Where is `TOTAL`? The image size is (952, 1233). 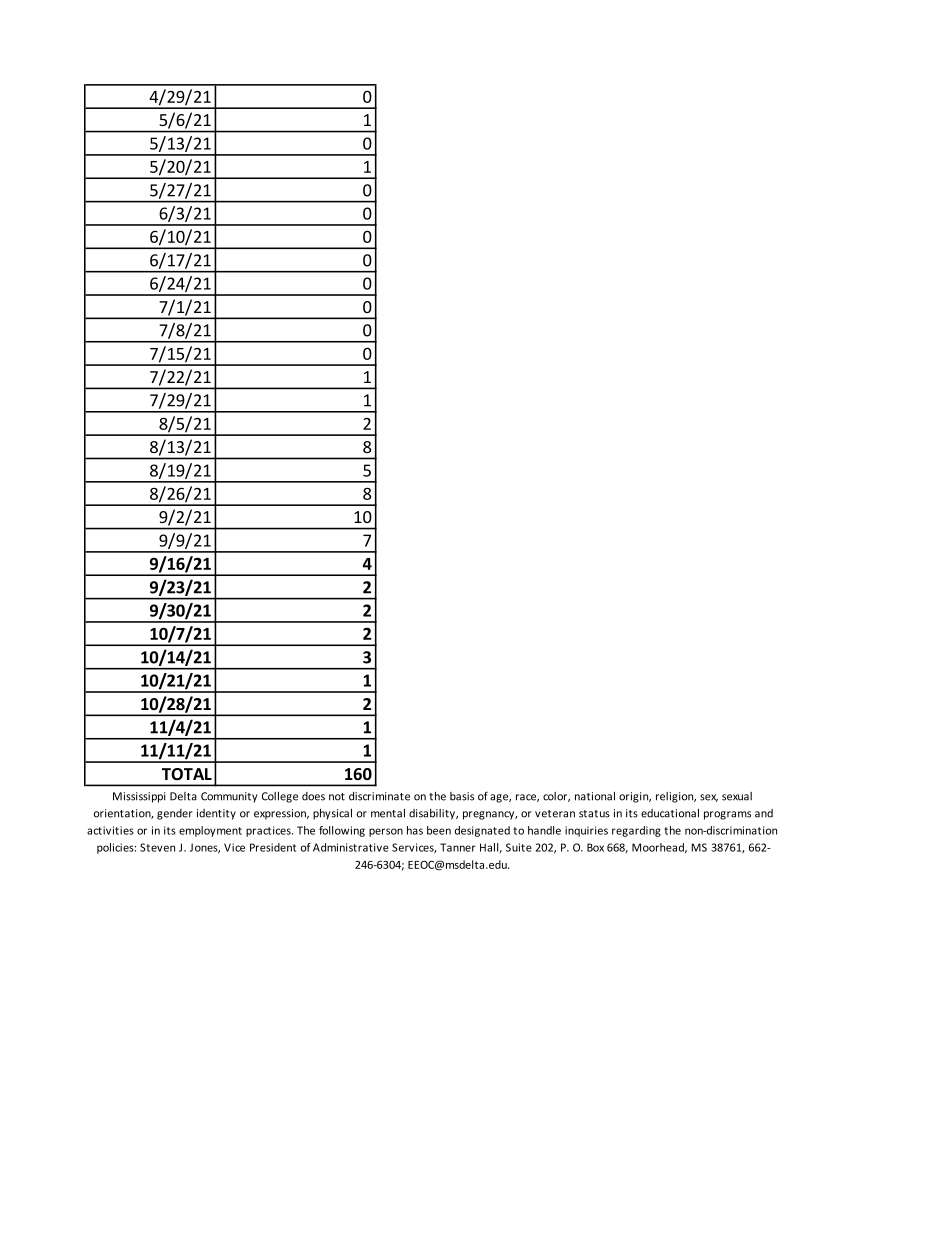 TOTAL is located at coordinates (187, 774).
